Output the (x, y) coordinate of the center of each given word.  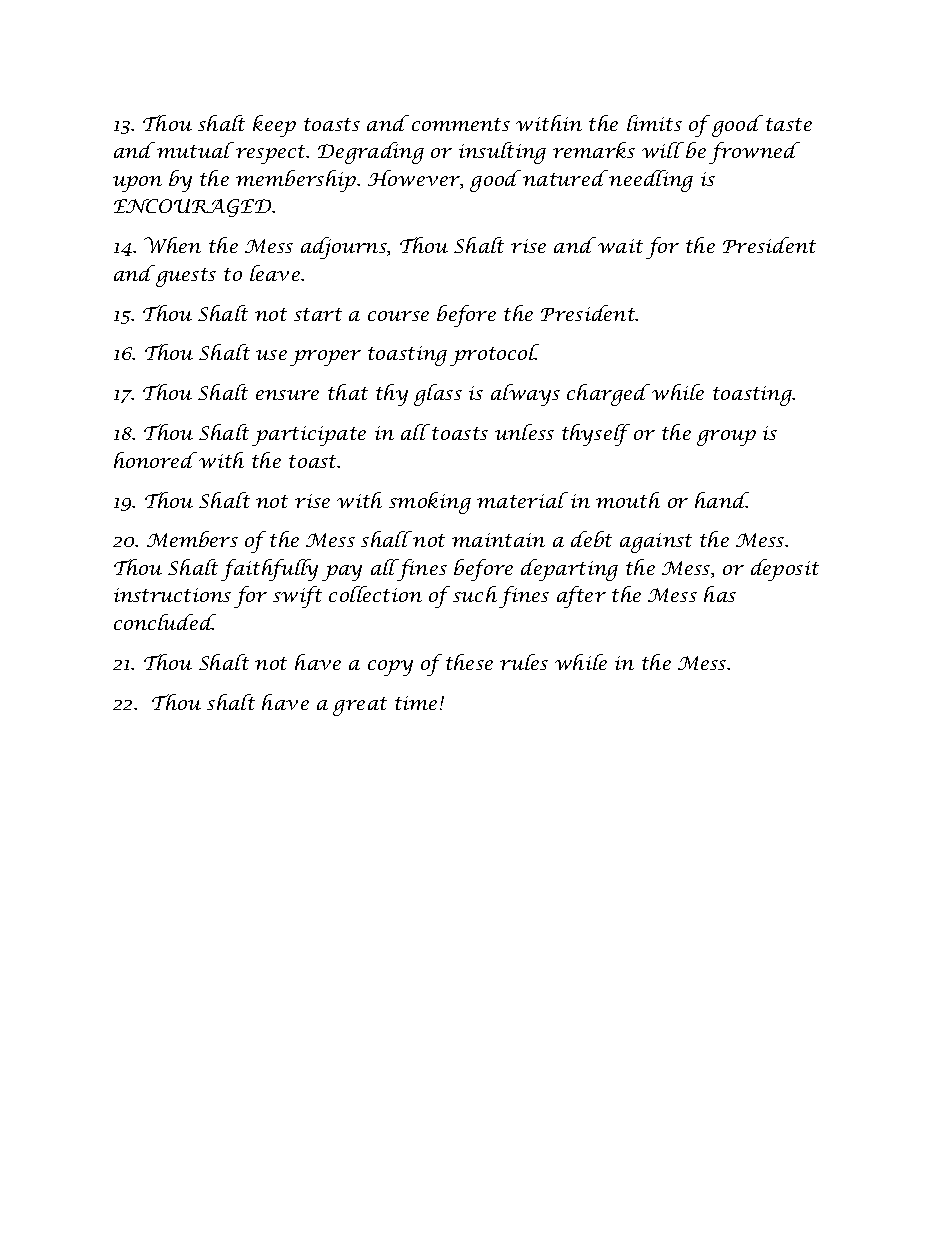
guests (186, 277)
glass (438, 395)
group (726, 438)
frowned (754, 153)
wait (620, 246)
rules (524, 662)
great (360, 706)
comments (461, 124)
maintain (498, 540)
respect (272, 154)
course (398, 316)
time (416, 703)
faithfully (269, 570)
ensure (287, 395)
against (656, 543)
